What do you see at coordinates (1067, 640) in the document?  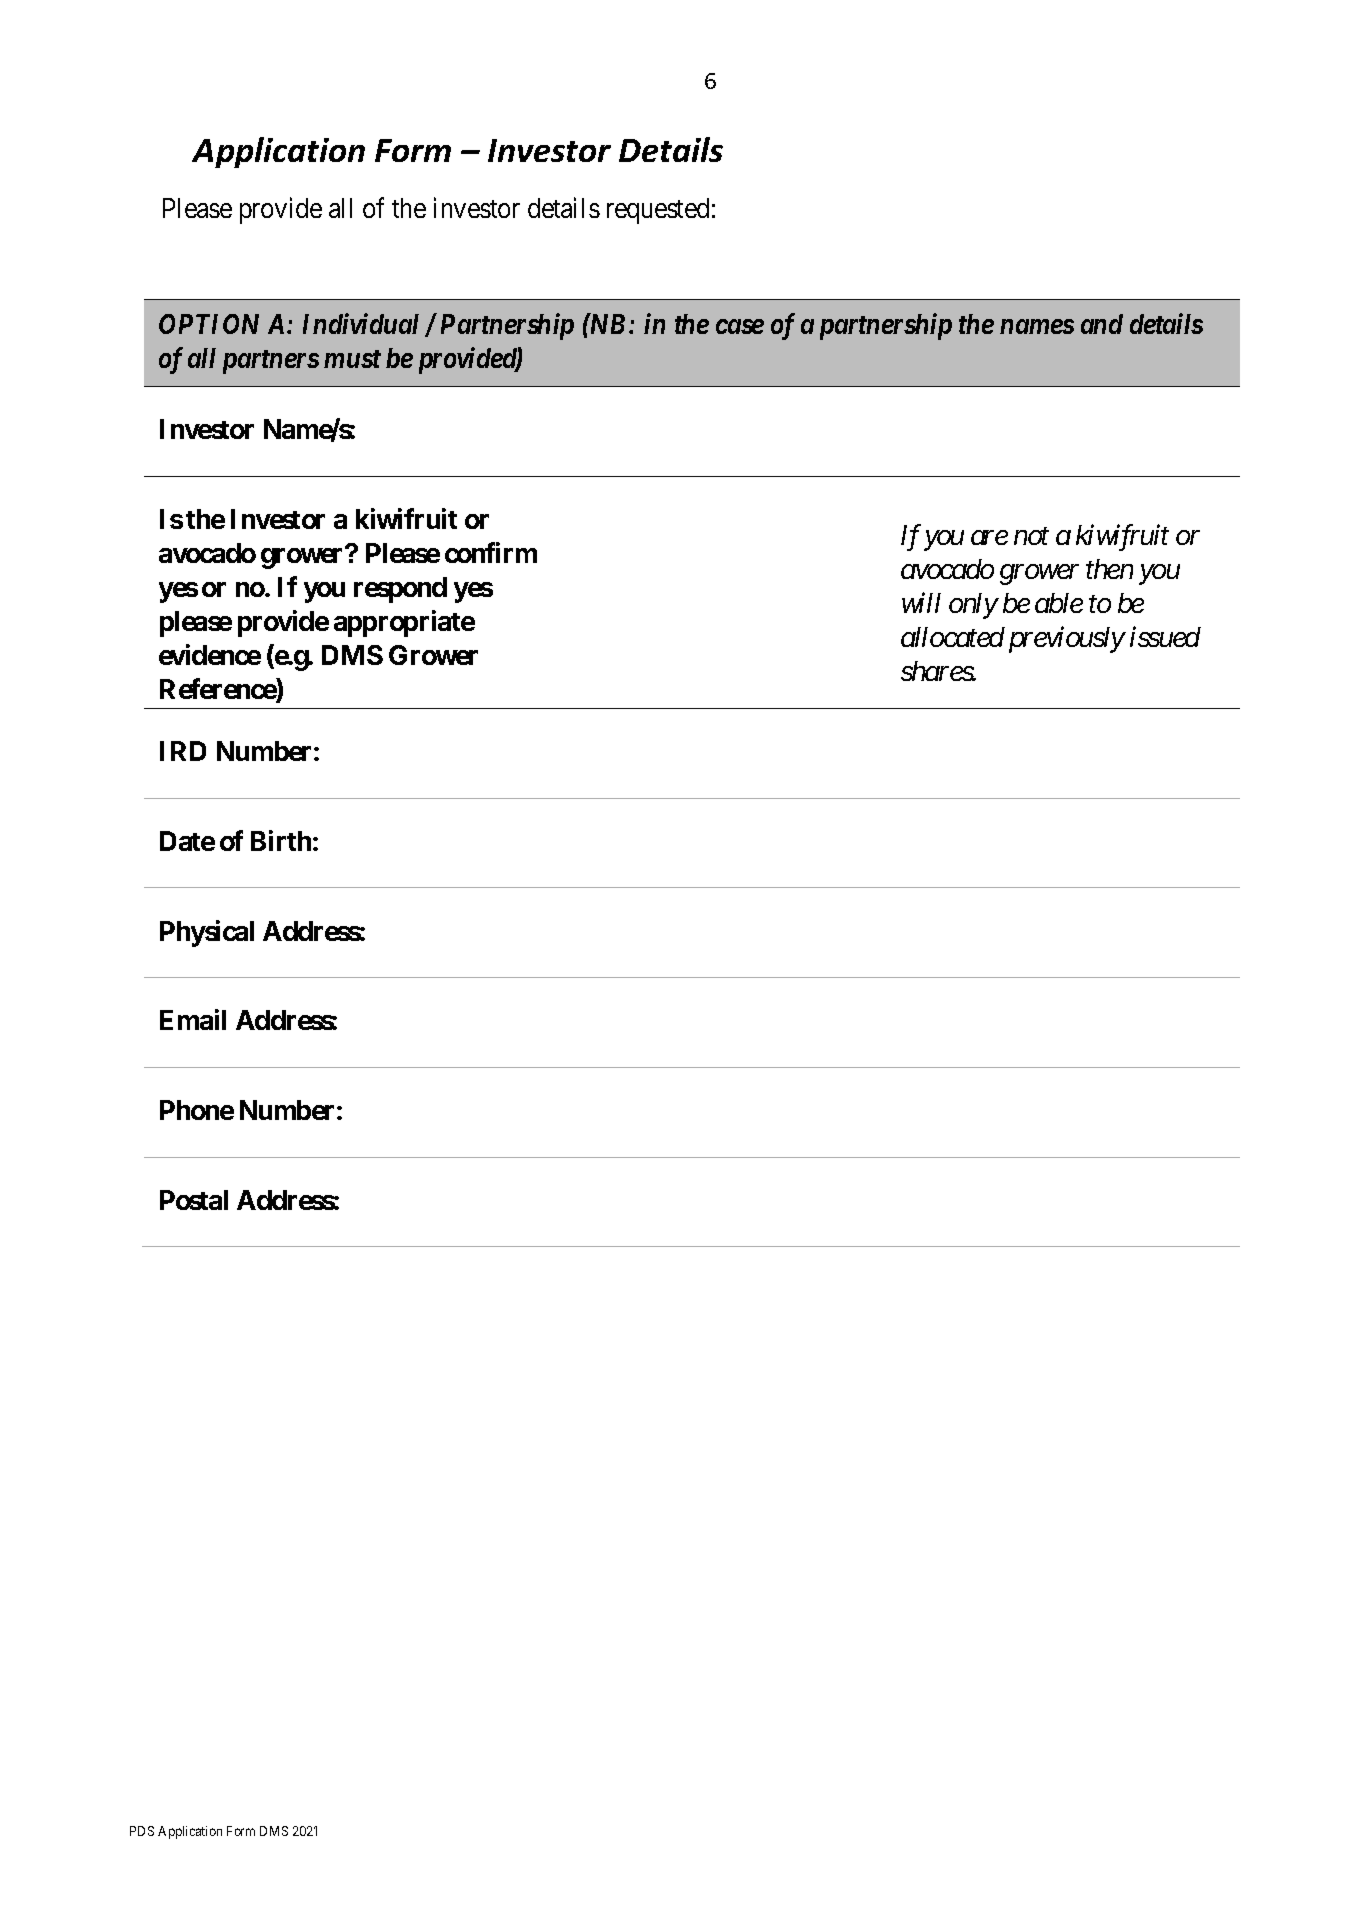 I see `previously` at bounding box center [1067, 640].
